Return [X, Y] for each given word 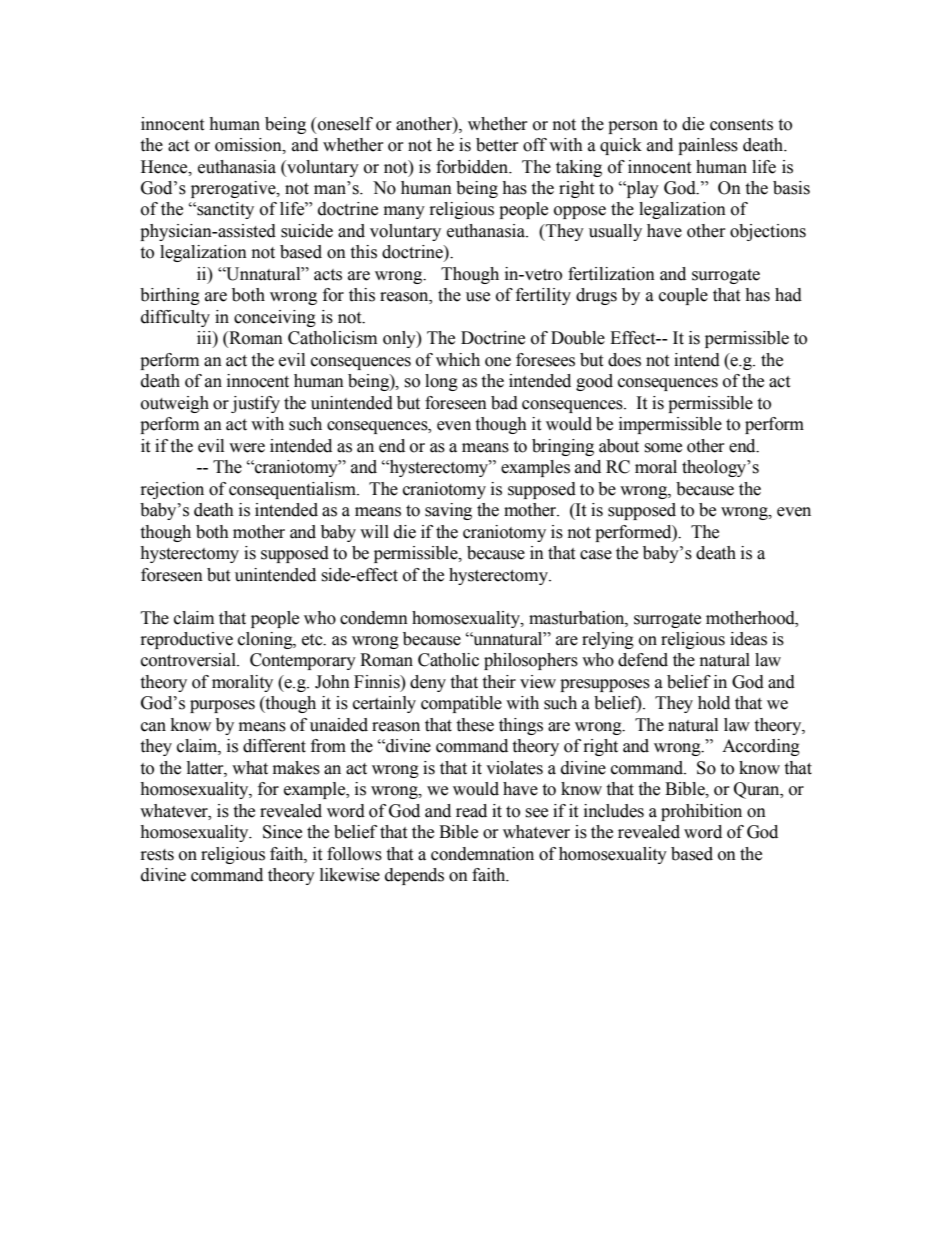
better [497, 145]
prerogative [234, 189]
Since [282, 832]
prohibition [701, 812]
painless [708, 146]
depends [414, 876]
